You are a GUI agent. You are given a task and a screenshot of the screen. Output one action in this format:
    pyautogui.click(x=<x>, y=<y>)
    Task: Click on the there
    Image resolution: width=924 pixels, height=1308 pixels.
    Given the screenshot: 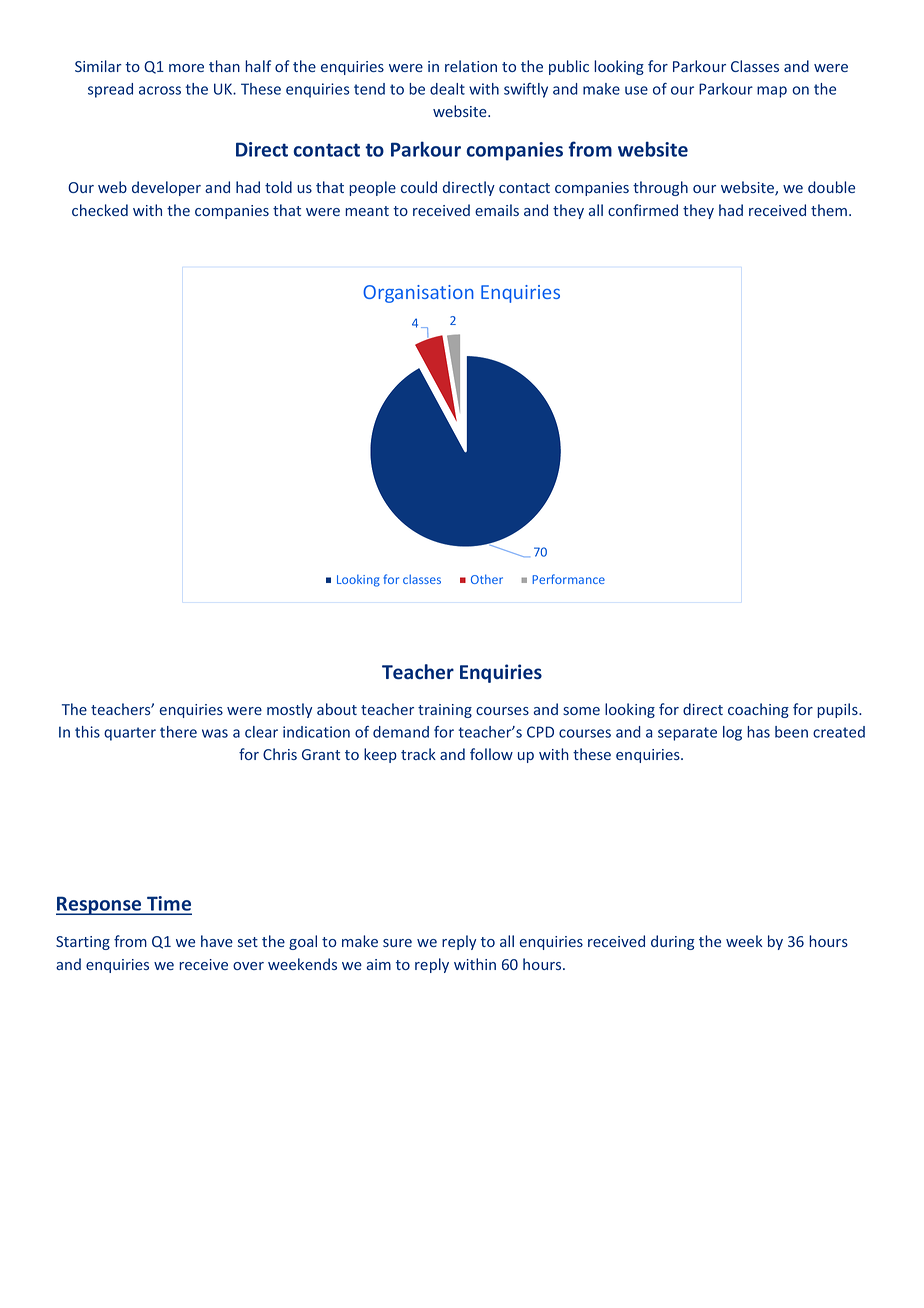 What is the action you would take?
    pyautogui.click(x=178, y=732)
